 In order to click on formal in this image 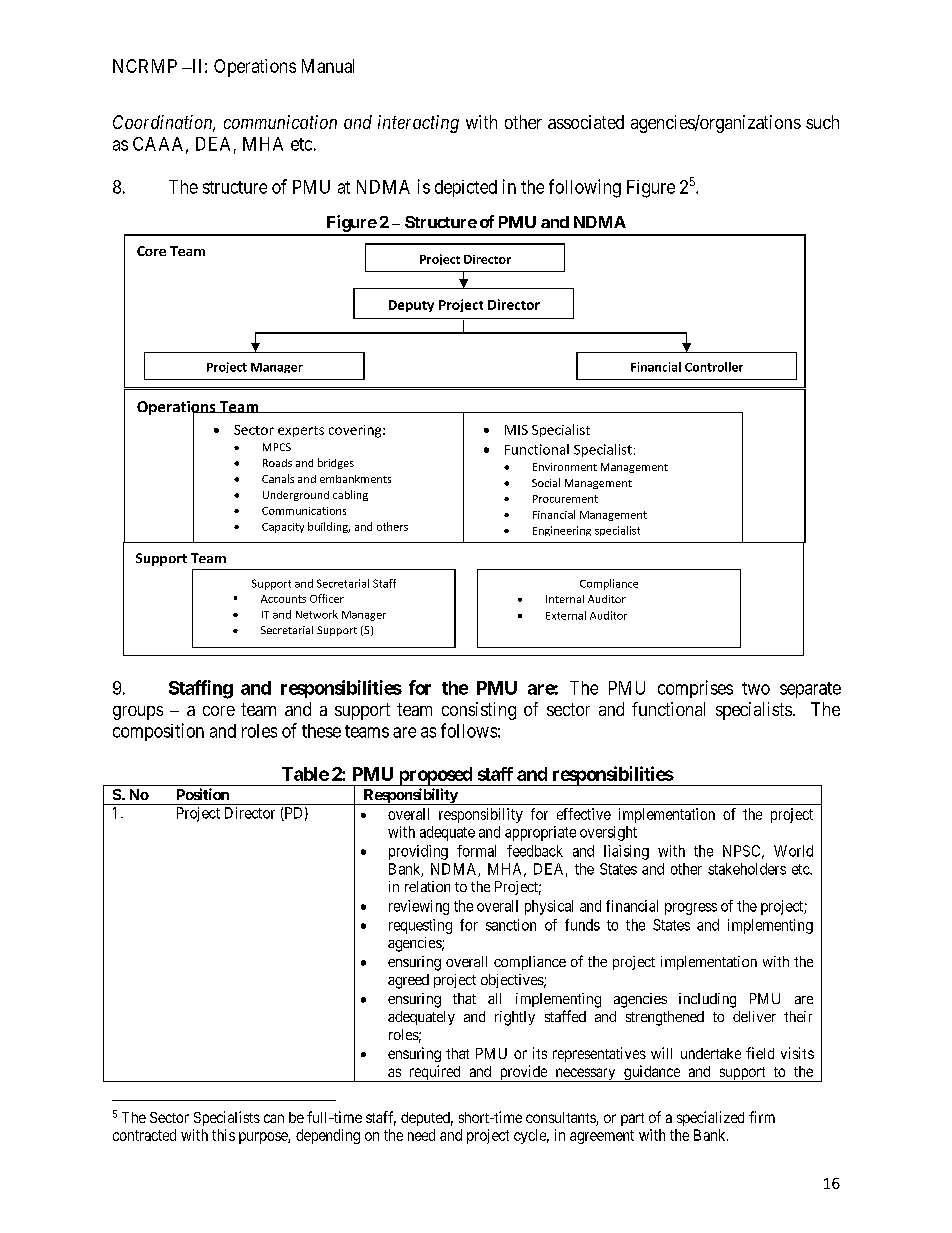, I will do `click(476, 851)`.
